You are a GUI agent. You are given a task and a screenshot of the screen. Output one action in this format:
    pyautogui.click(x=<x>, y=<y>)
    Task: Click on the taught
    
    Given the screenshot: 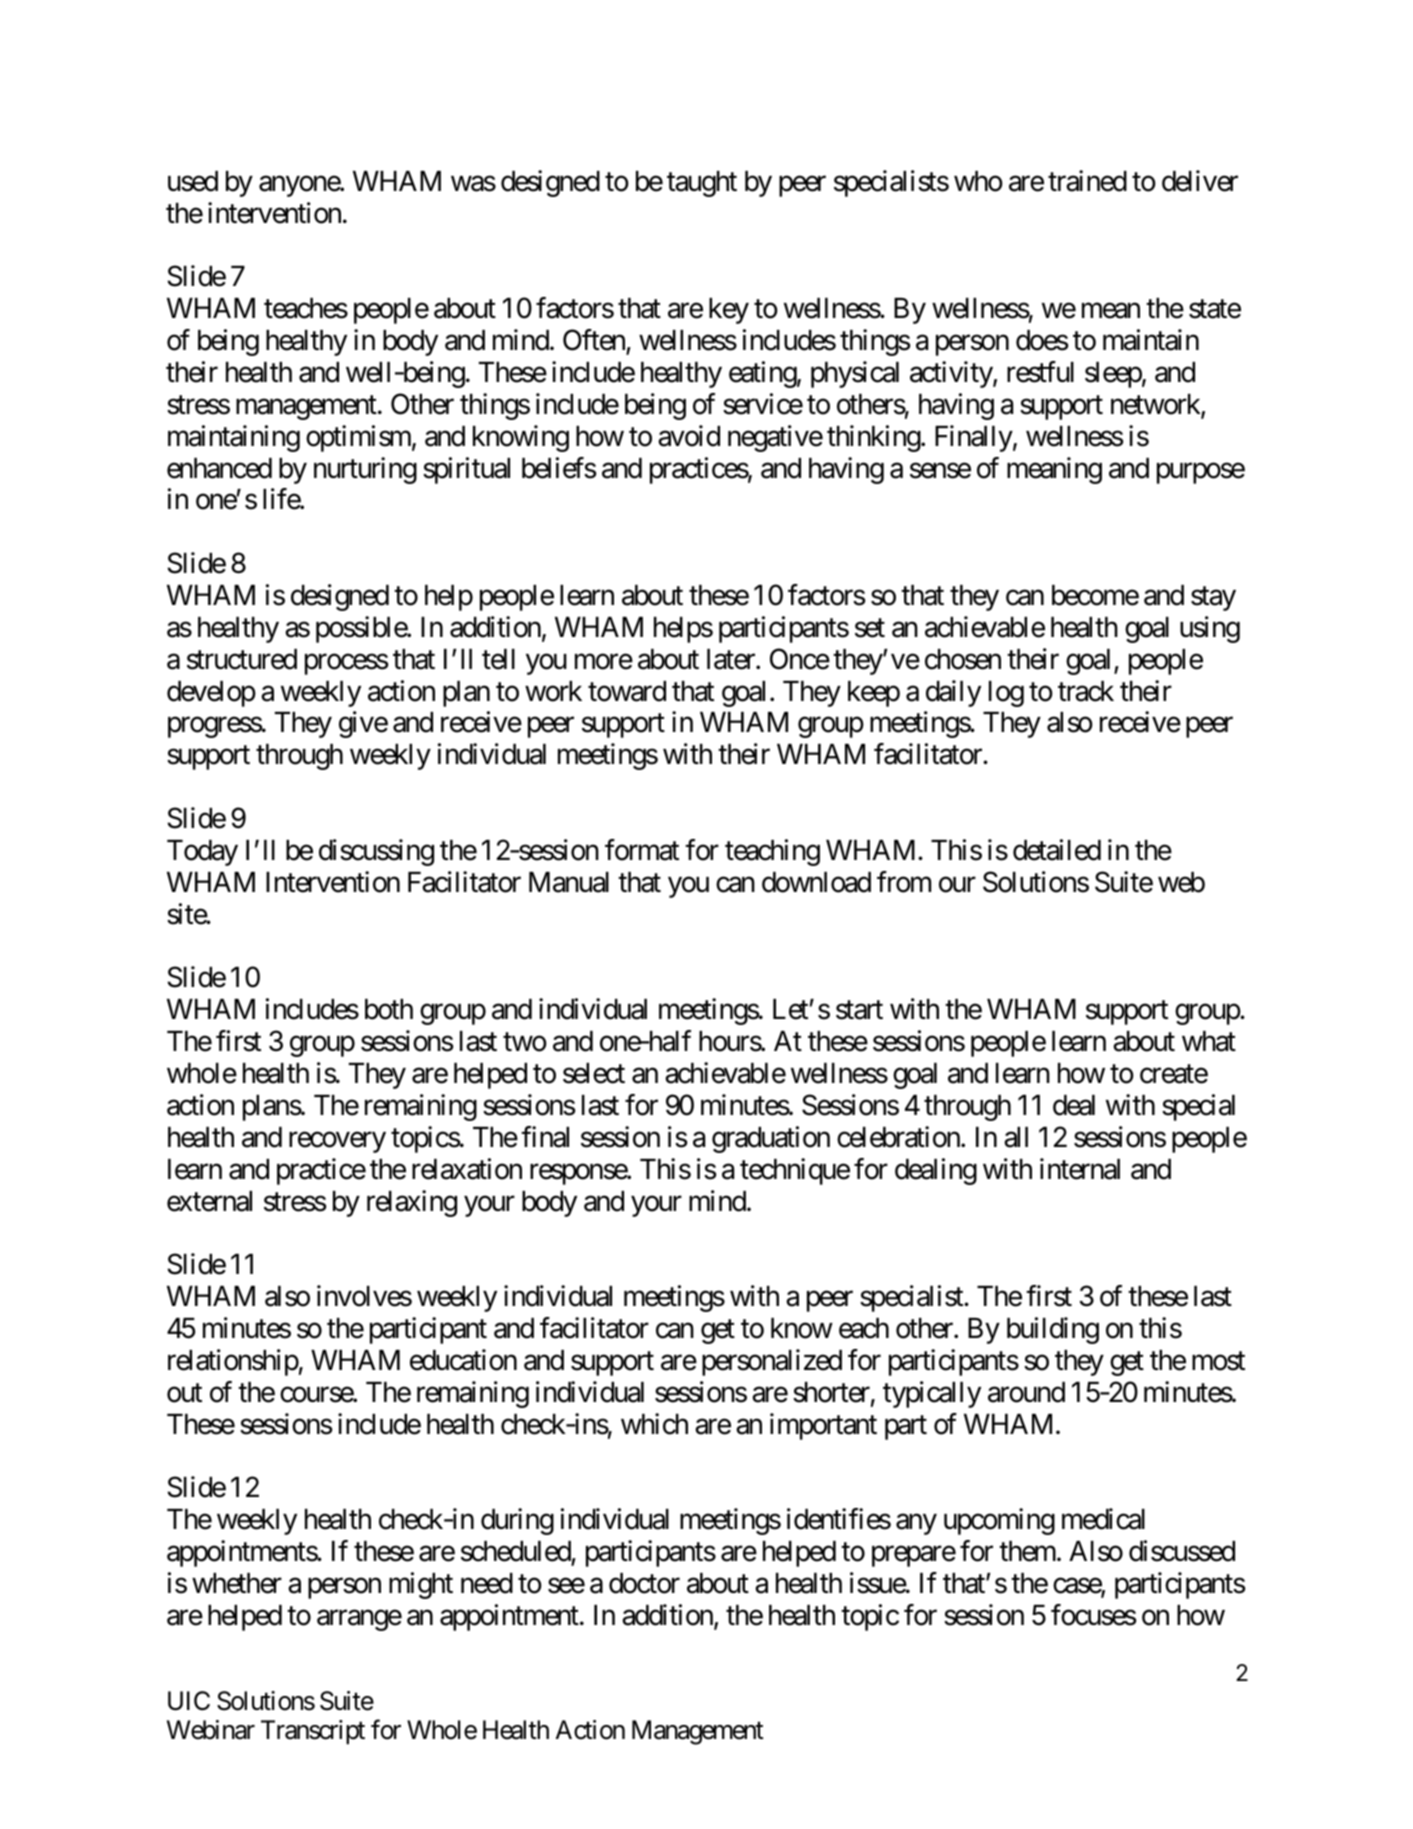 What is the action you would take?
    pyautogui.click(x=702, y=184)
